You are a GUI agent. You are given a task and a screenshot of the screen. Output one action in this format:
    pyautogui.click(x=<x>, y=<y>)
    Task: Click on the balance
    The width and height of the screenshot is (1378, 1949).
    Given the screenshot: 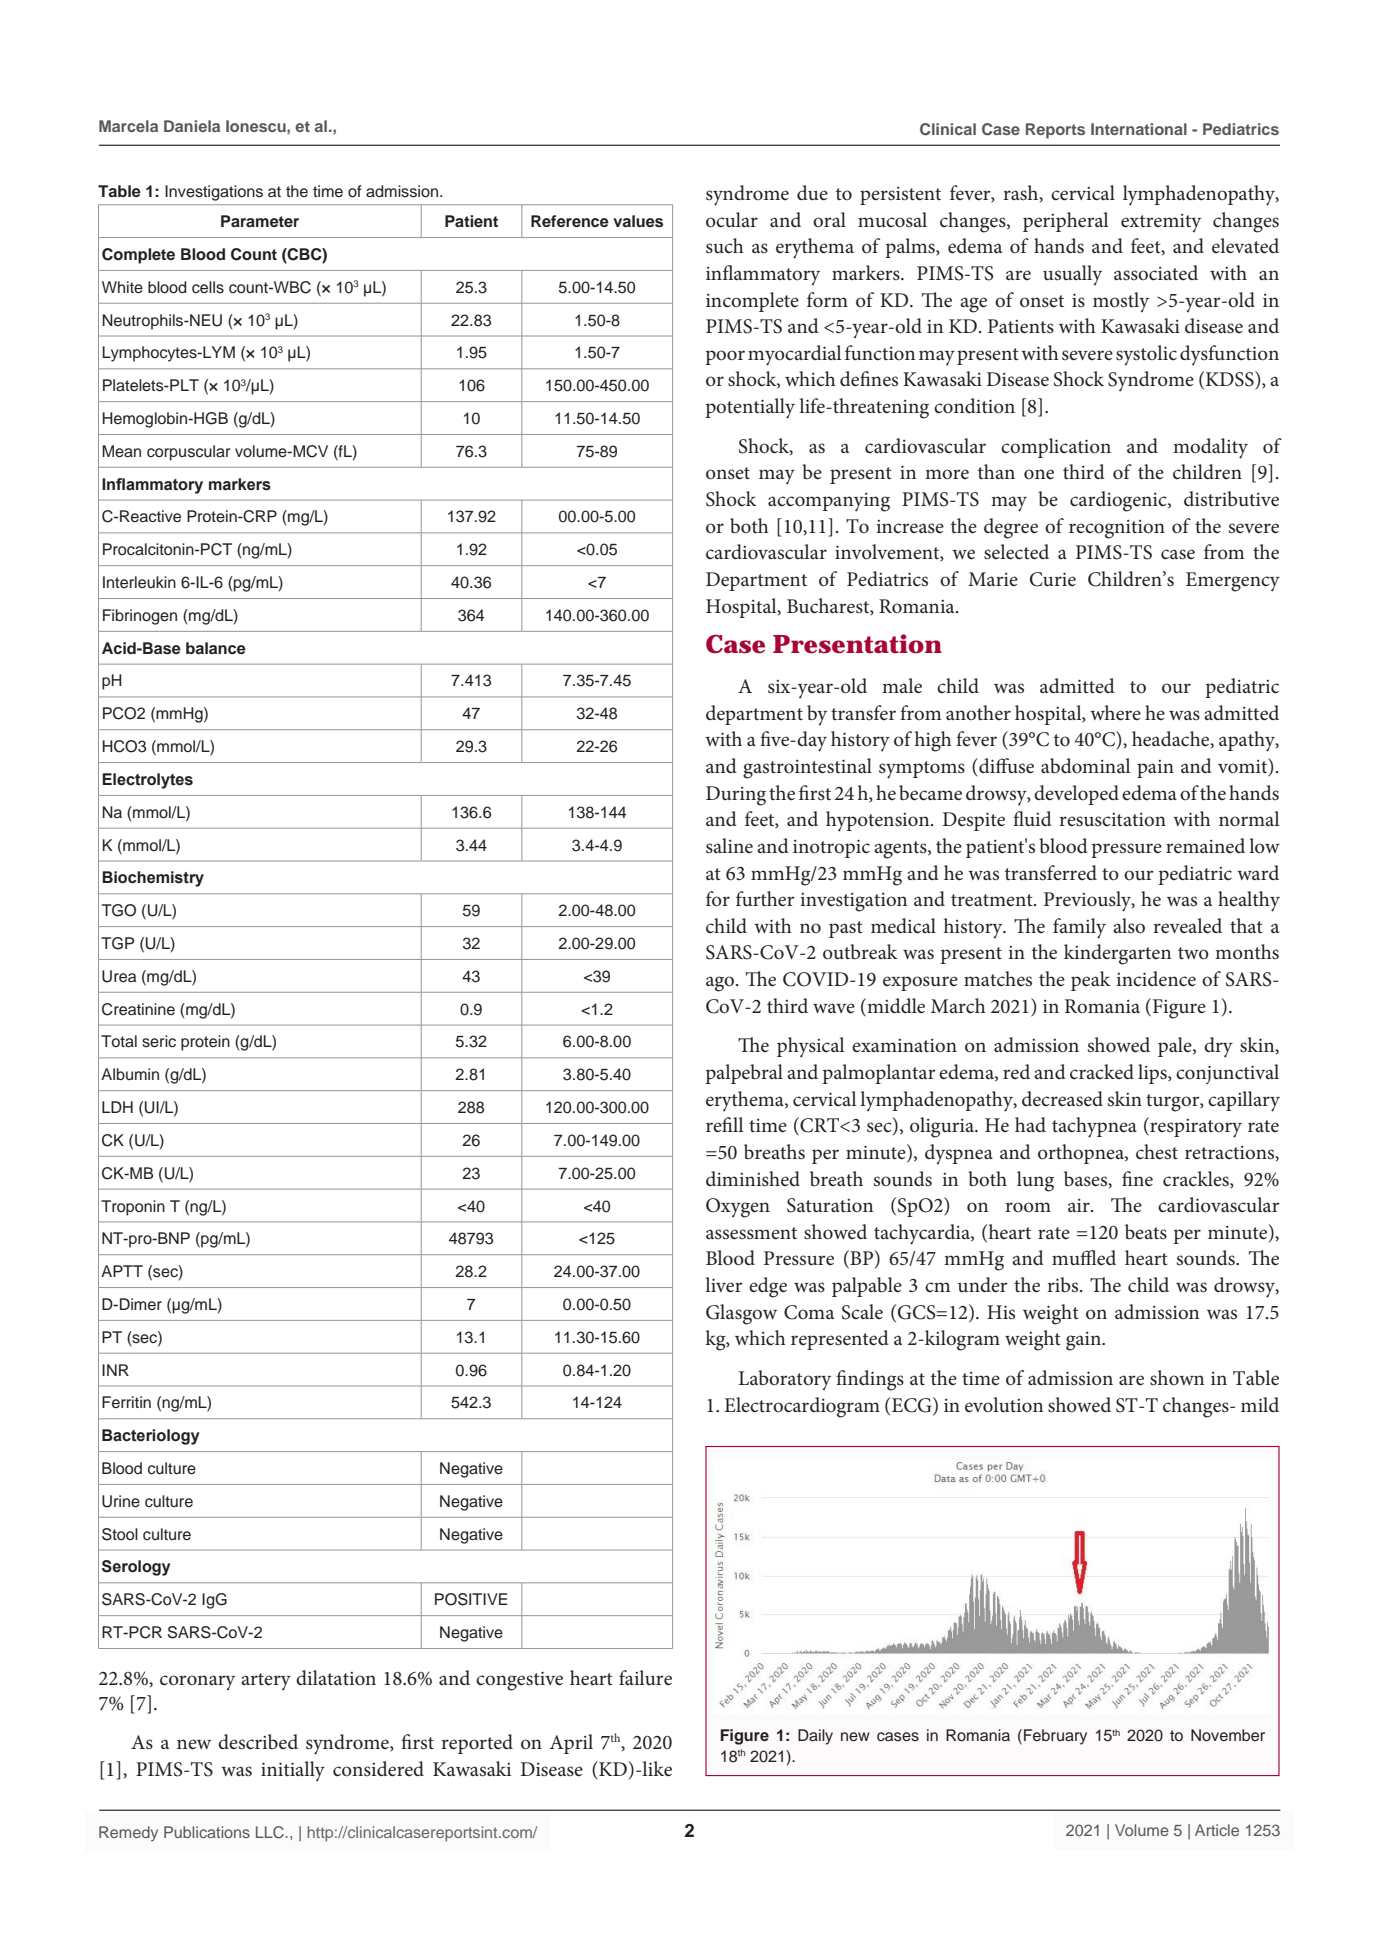 What is the action you would take?
    pyautogui.click(x=216, y=648)
